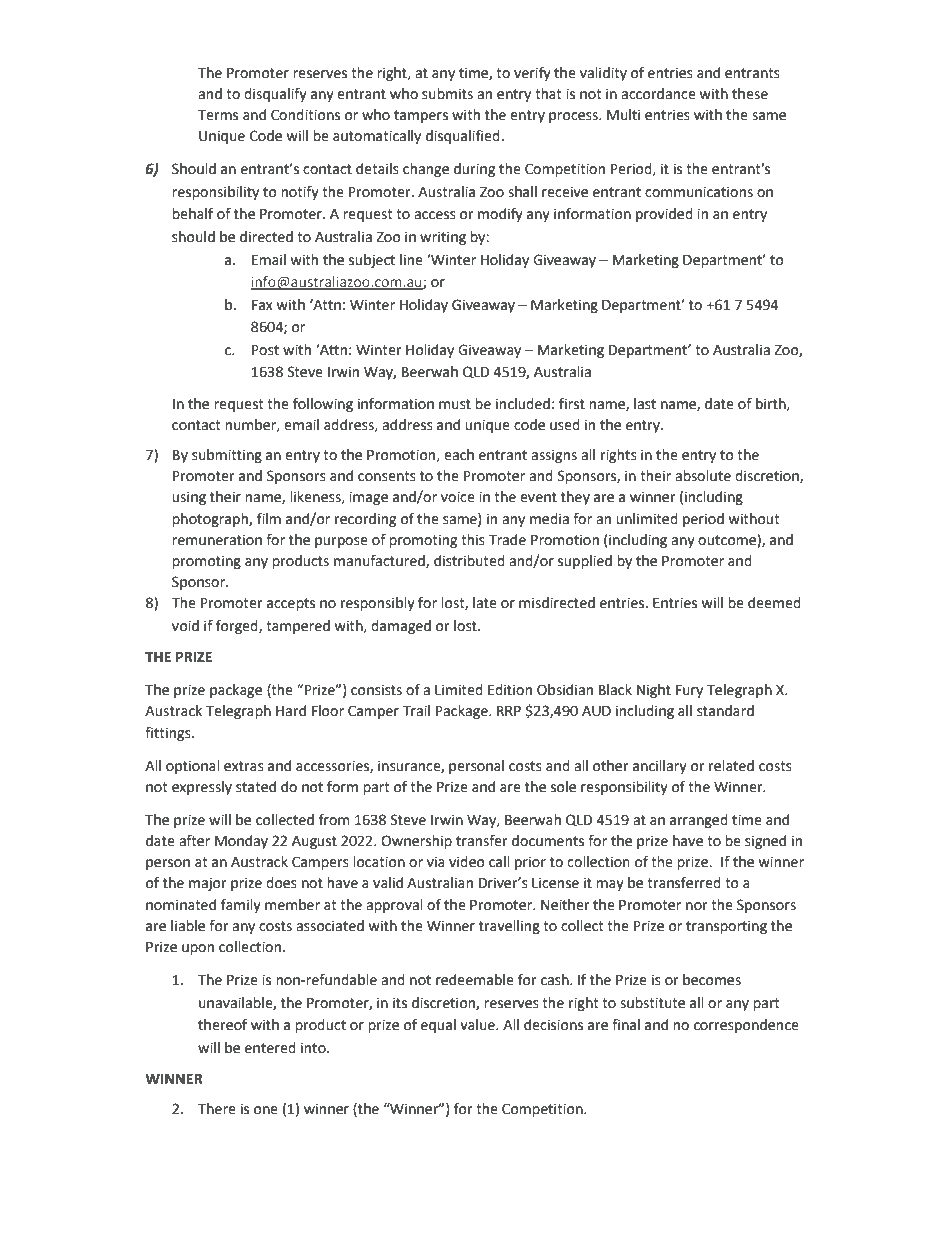 The height and width of the screenshot is (1233, 952). Describe the element at coordinates (746, 1026) in the screenshot. I see `correspondence` at that location.
